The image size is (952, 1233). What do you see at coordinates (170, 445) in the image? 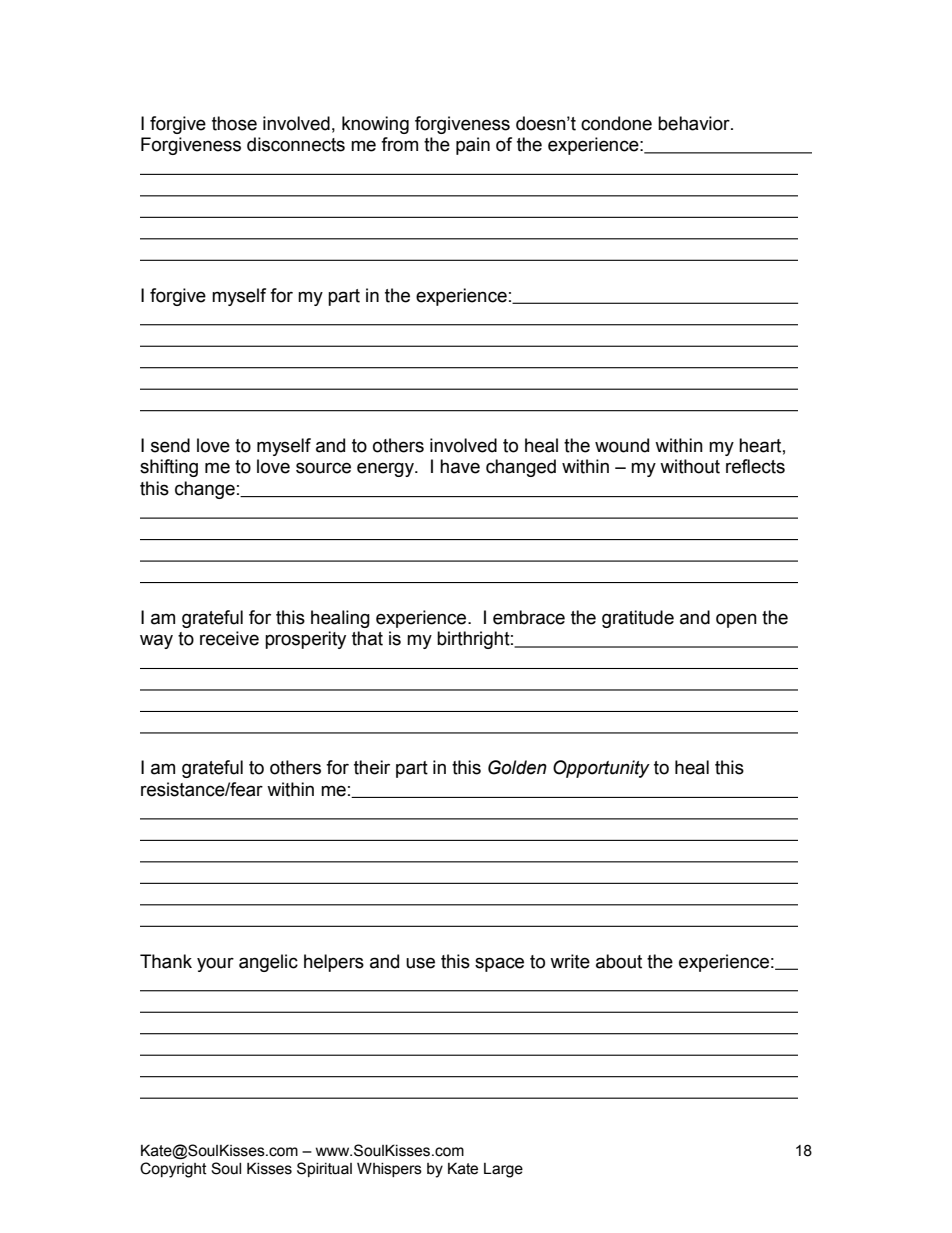
I see `send` at bounding box center [170, 445].
